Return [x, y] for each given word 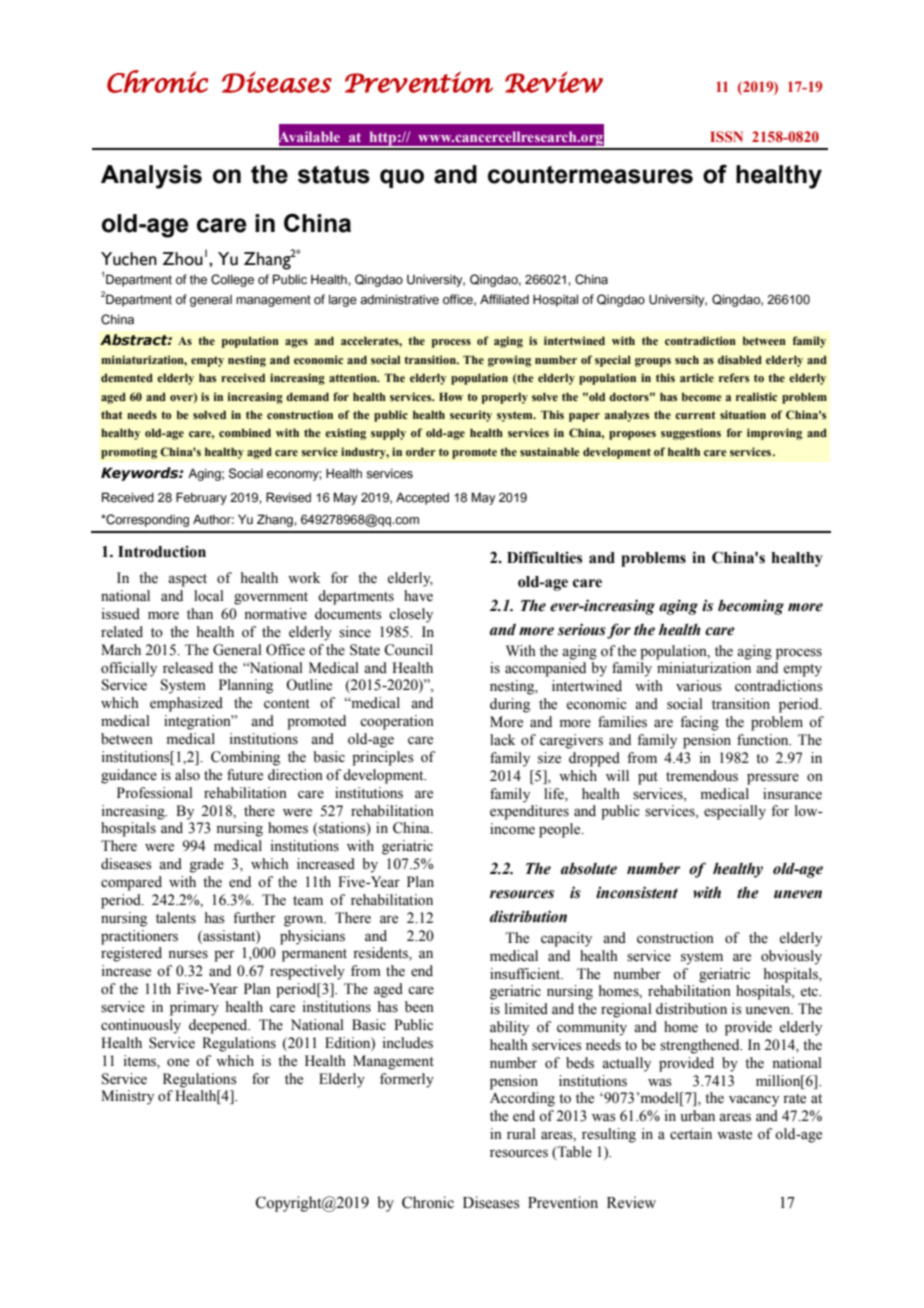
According [522, 1099]
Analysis [151, 177]
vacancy [754, 1101]
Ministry [127, 1097]
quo [402, 178]
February [201, 498]
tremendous [702, 776]
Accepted [422, 498]
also [187, 775]
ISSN [726, 136]
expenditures [529, 812]
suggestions [691, 434]
